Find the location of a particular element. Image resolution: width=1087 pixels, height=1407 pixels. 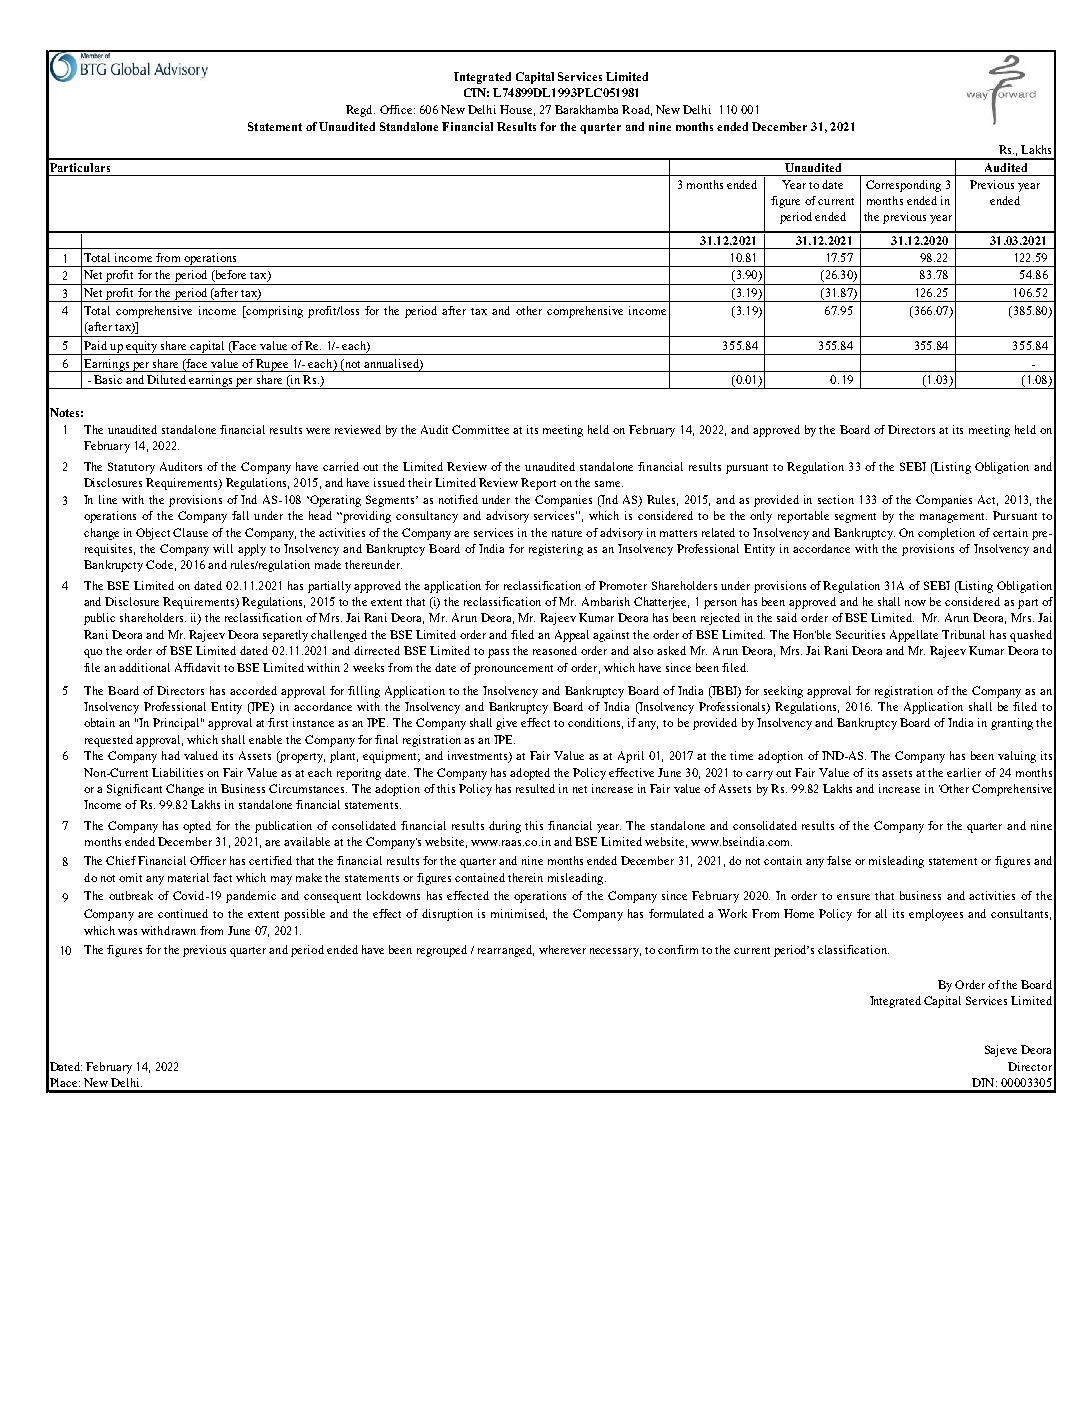

now is located at coordinates (915, 603).
